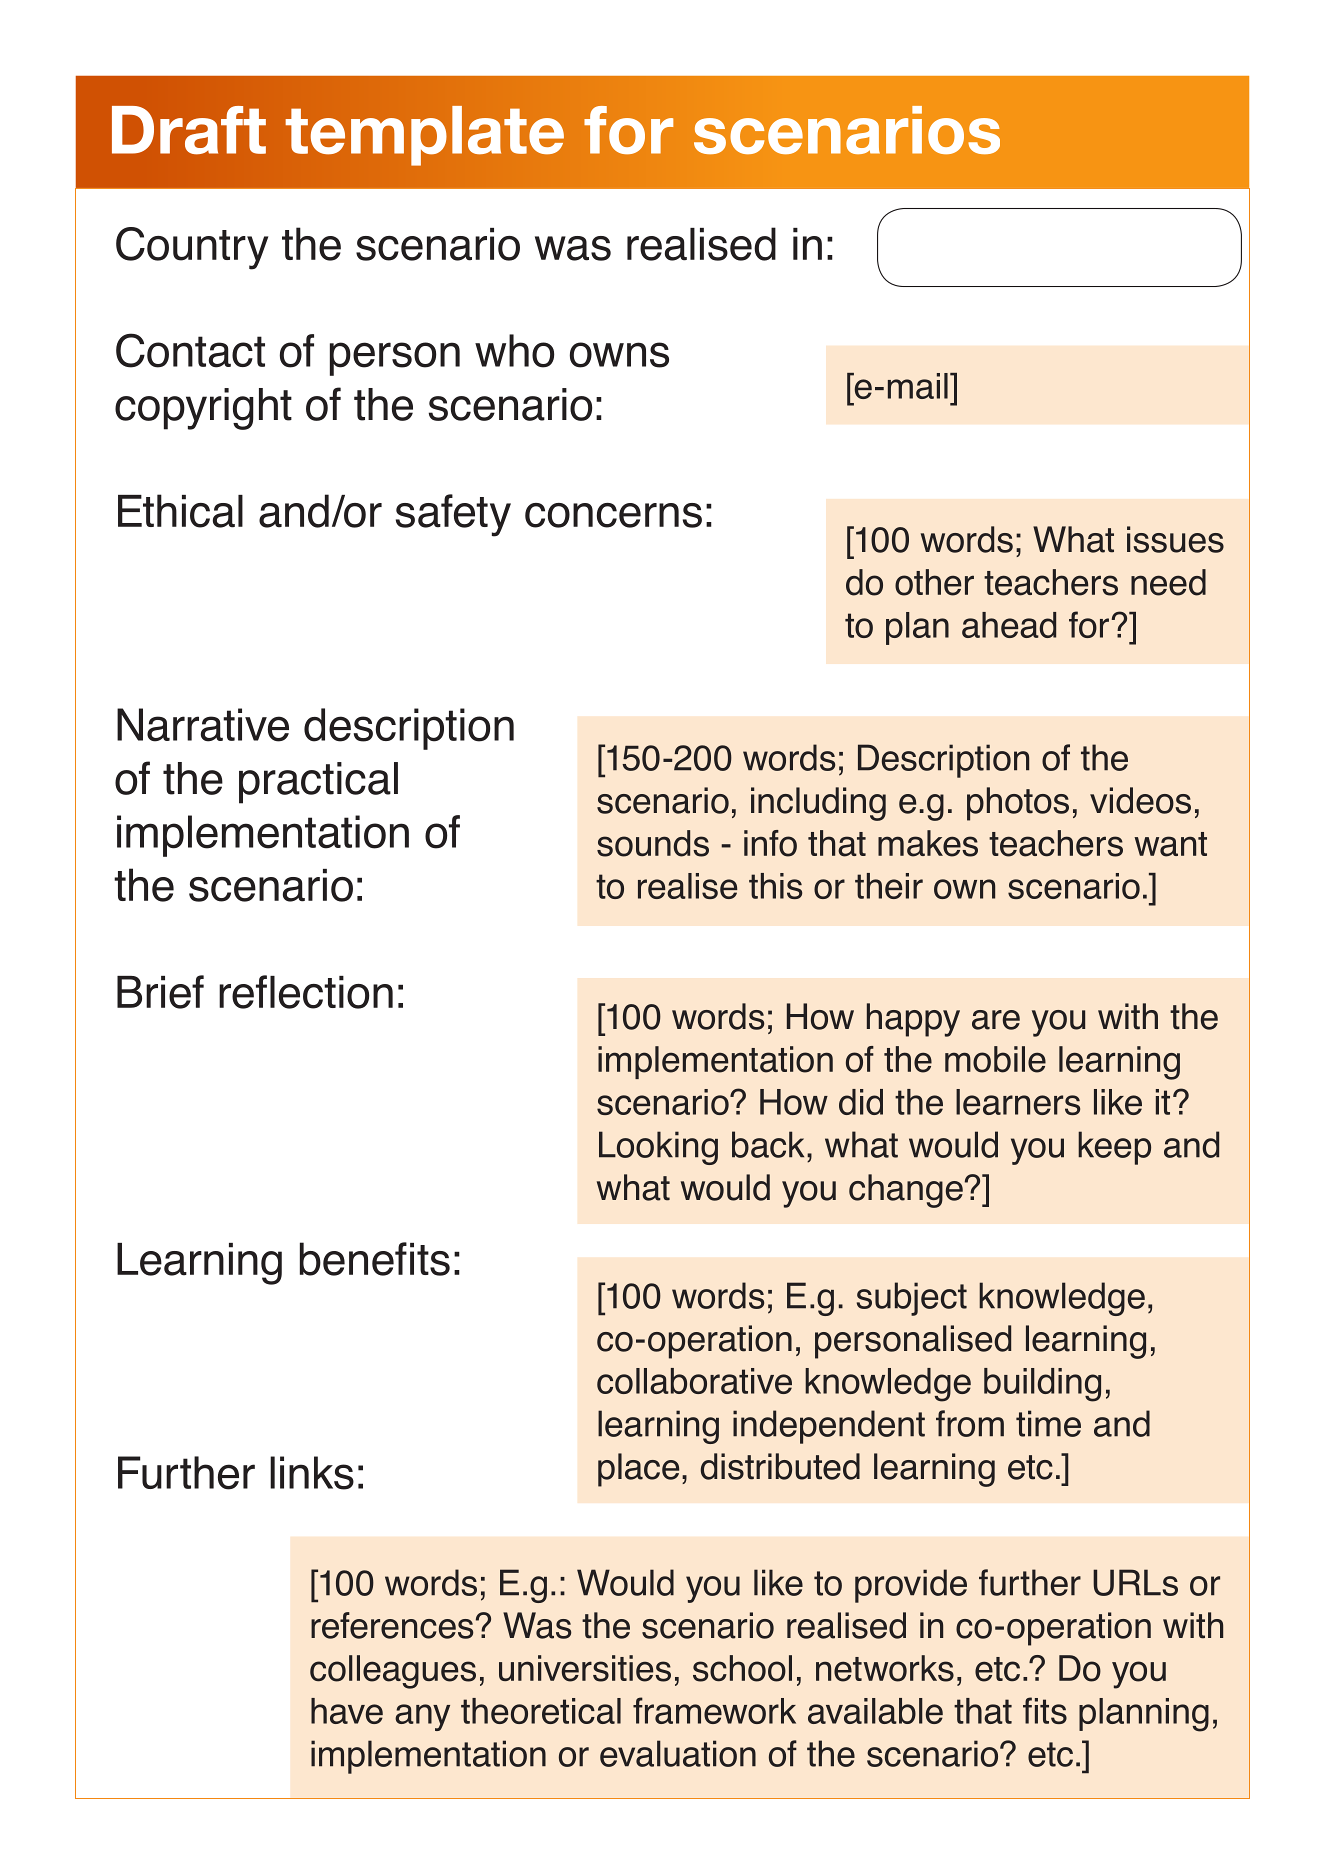 The height and width of the page is (1874, 1325). What do you see at coordinates (885, 1668) in the page?
I see `networks` at bounding box center [885, 1668].
